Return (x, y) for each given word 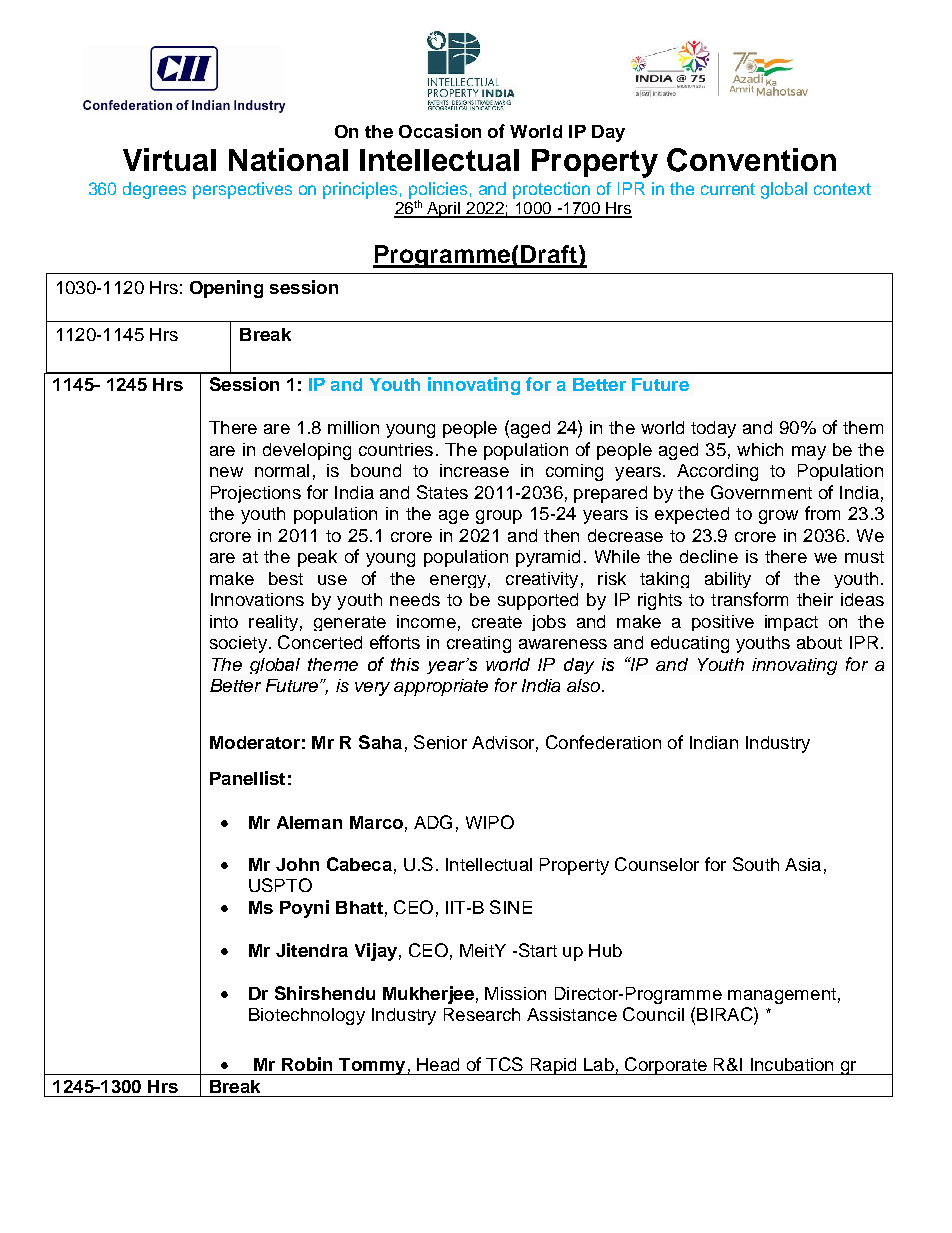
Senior (440, 742)
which (760, 449)
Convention (751, 160)
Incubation (792, 1064)
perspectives (242, 190)
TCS (504, 1064)
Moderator (255, 742)
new (226, 472)
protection (551, 190)
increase (474, 470)
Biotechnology (307, 1016)
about (819, 642)
